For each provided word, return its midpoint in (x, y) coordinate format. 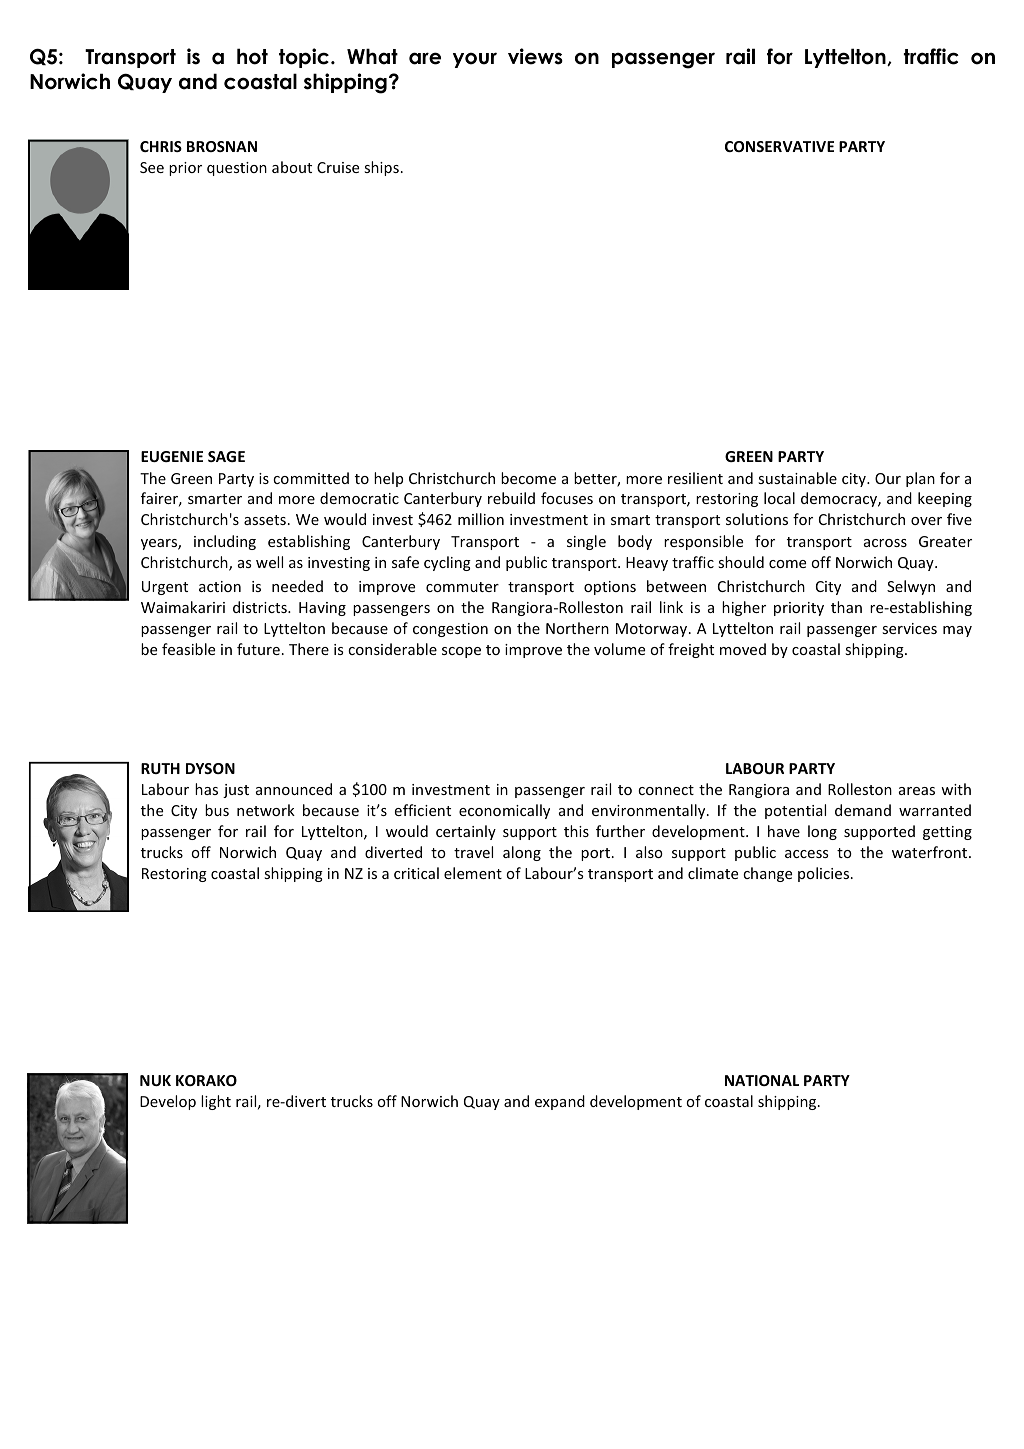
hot (252, 56)
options (610, 588)
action (220, 586)
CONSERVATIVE (779, 146)
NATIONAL (762, 1080)
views (535, 56)
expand (560, 1102)
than (846, 607)
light (216, 1102)
